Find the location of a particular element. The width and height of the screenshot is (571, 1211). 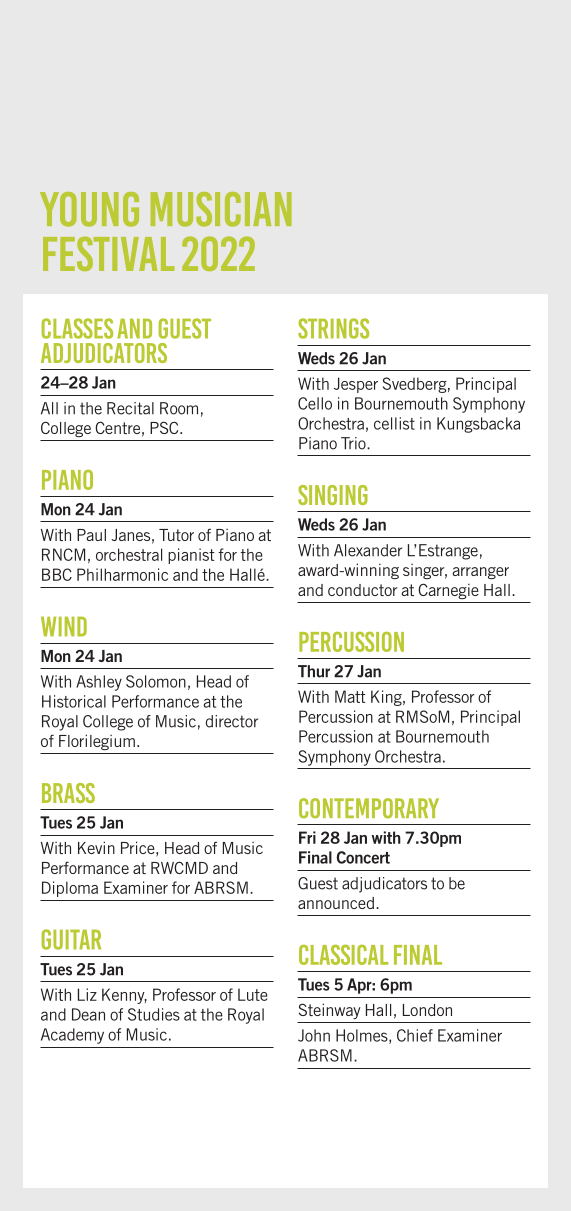

Paul is located at coordinates (91, 535).
